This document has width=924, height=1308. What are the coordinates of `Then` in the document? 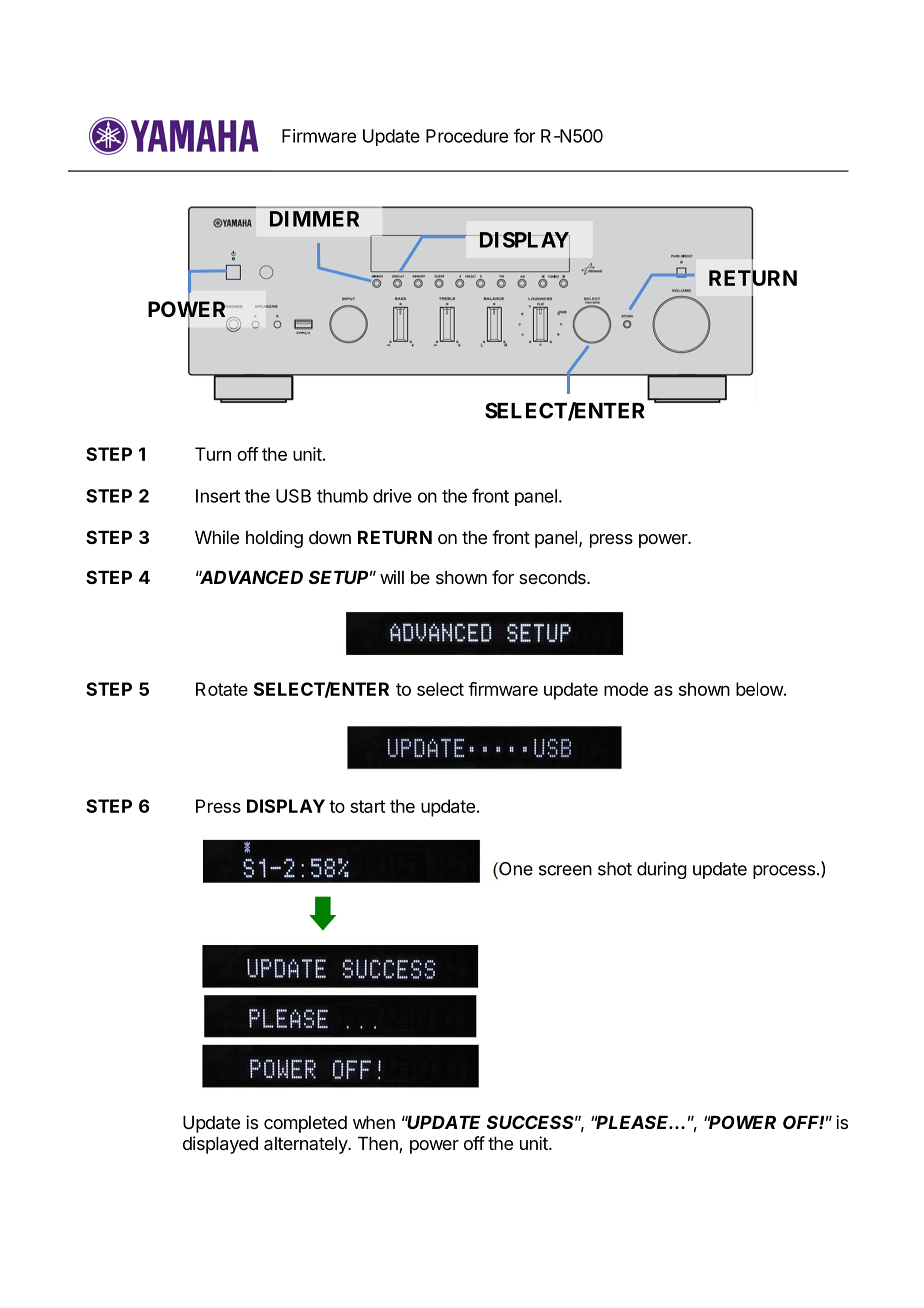 It's located at (379, 1145).
